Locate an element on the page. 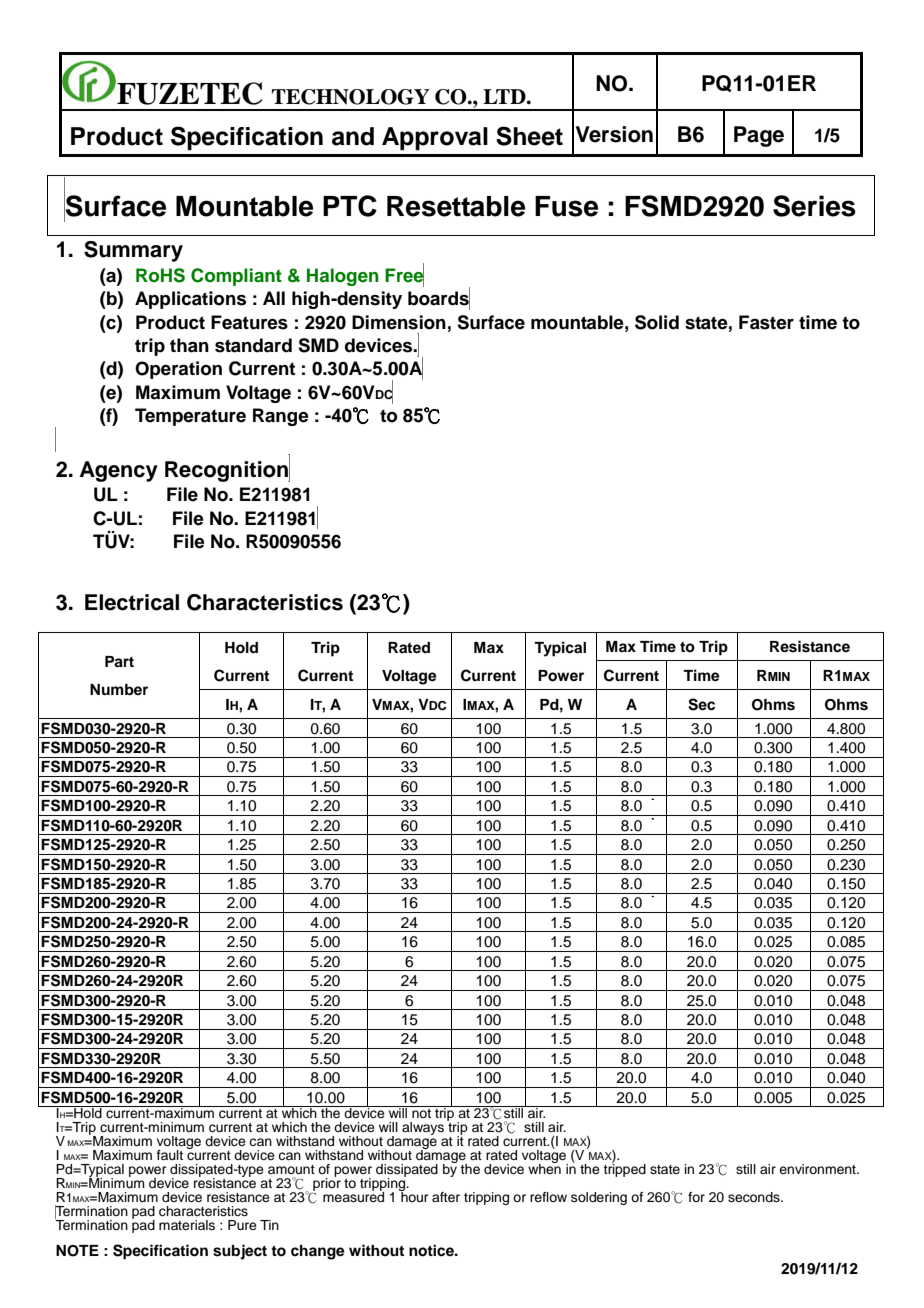  environment is located at coordinates (818, 1169).
